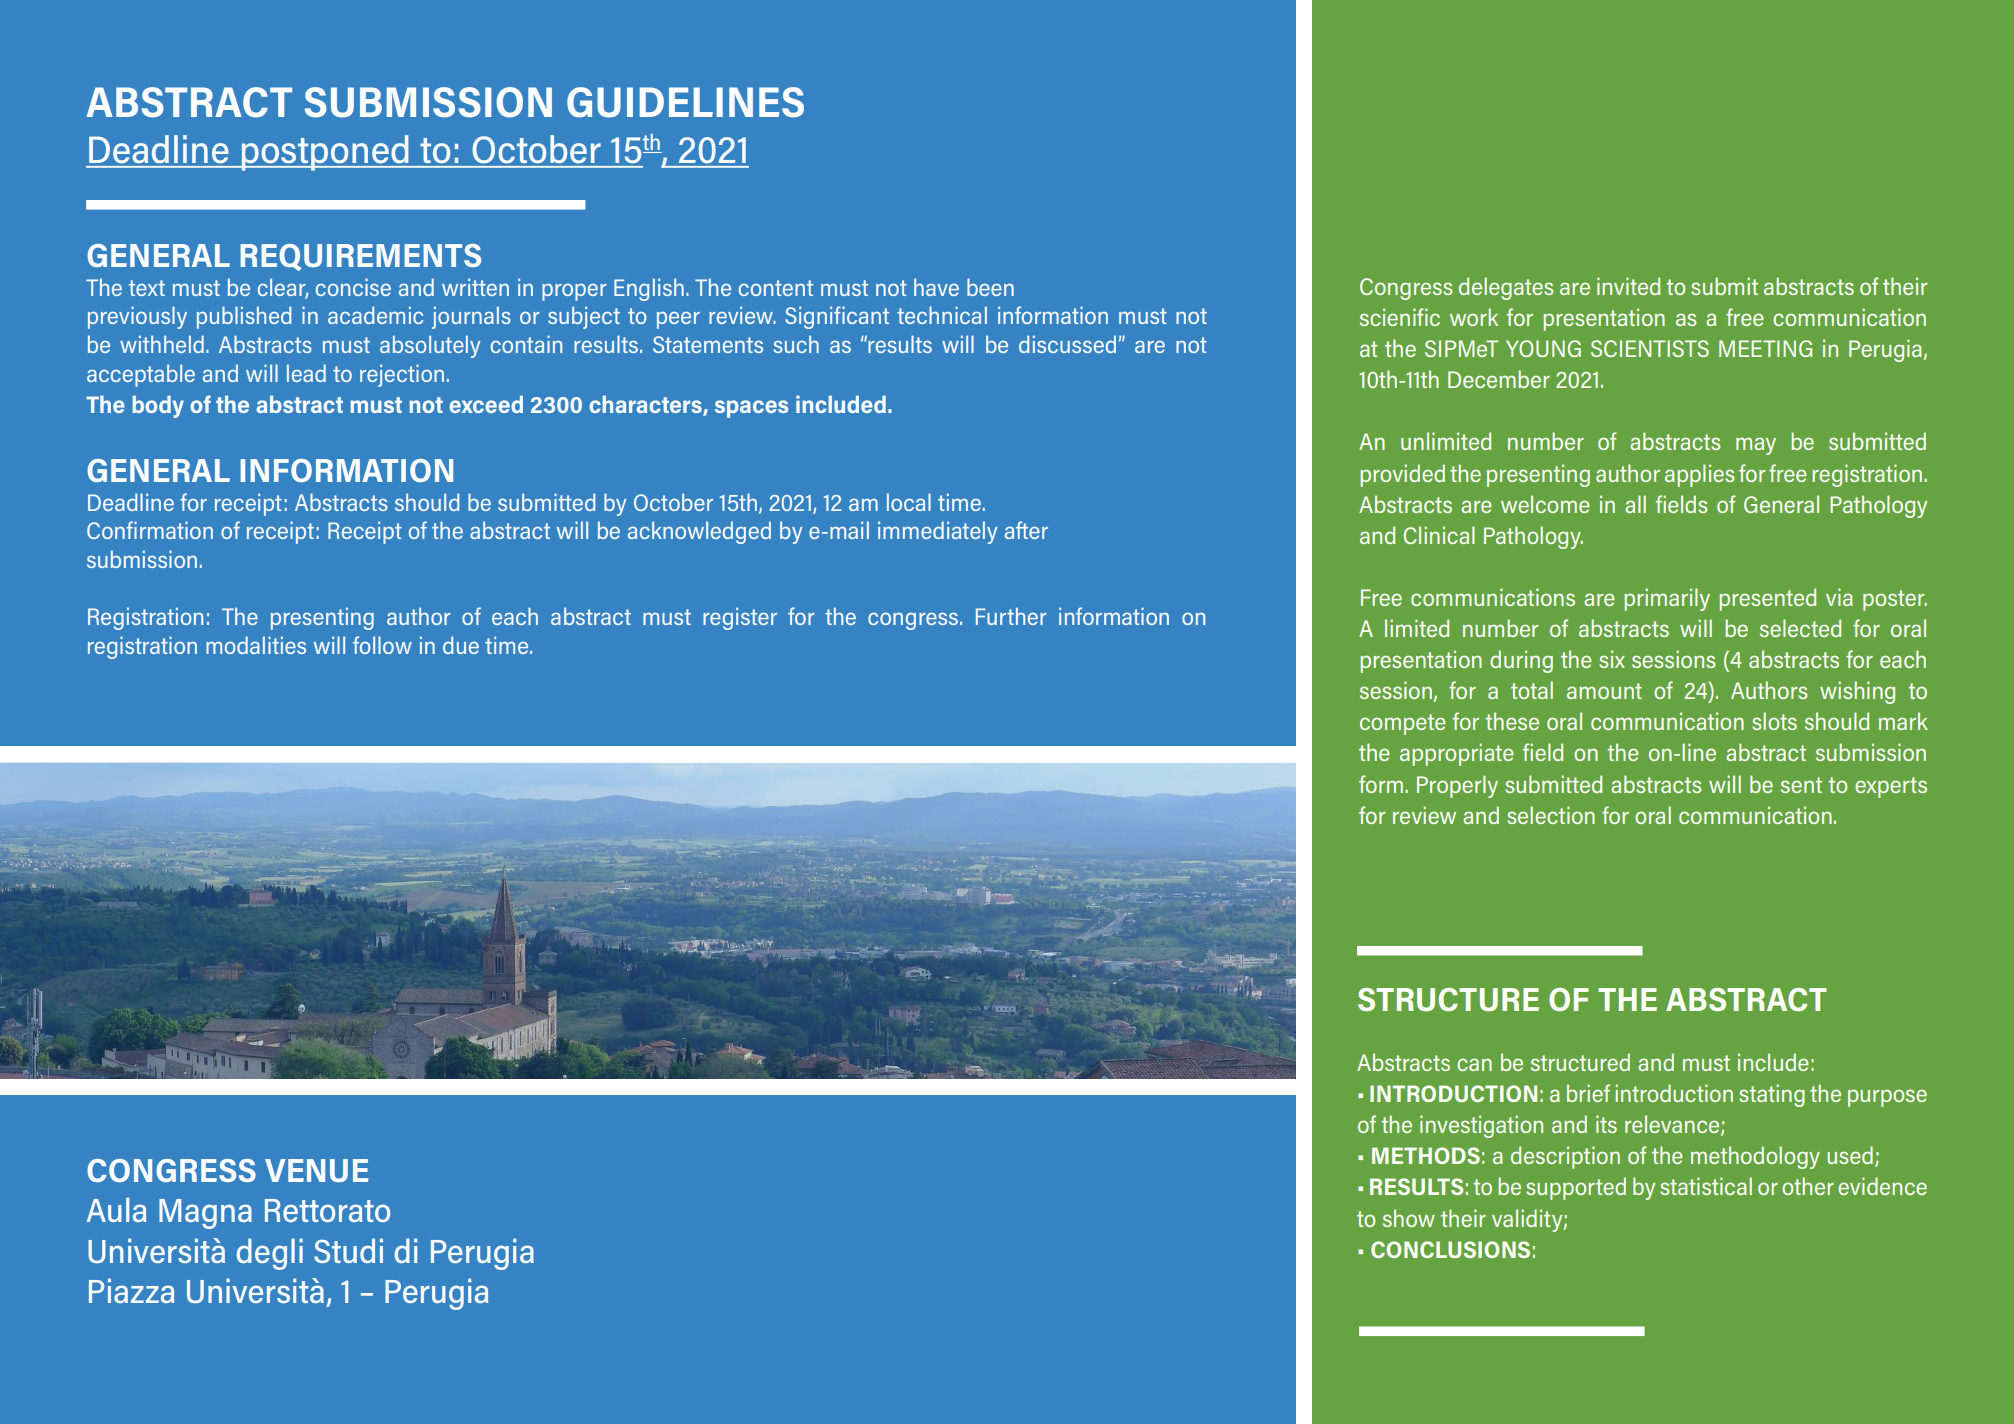 The width and height of the screenshot is (2014, 1424). I want to click on lead, so click(306, 373).
